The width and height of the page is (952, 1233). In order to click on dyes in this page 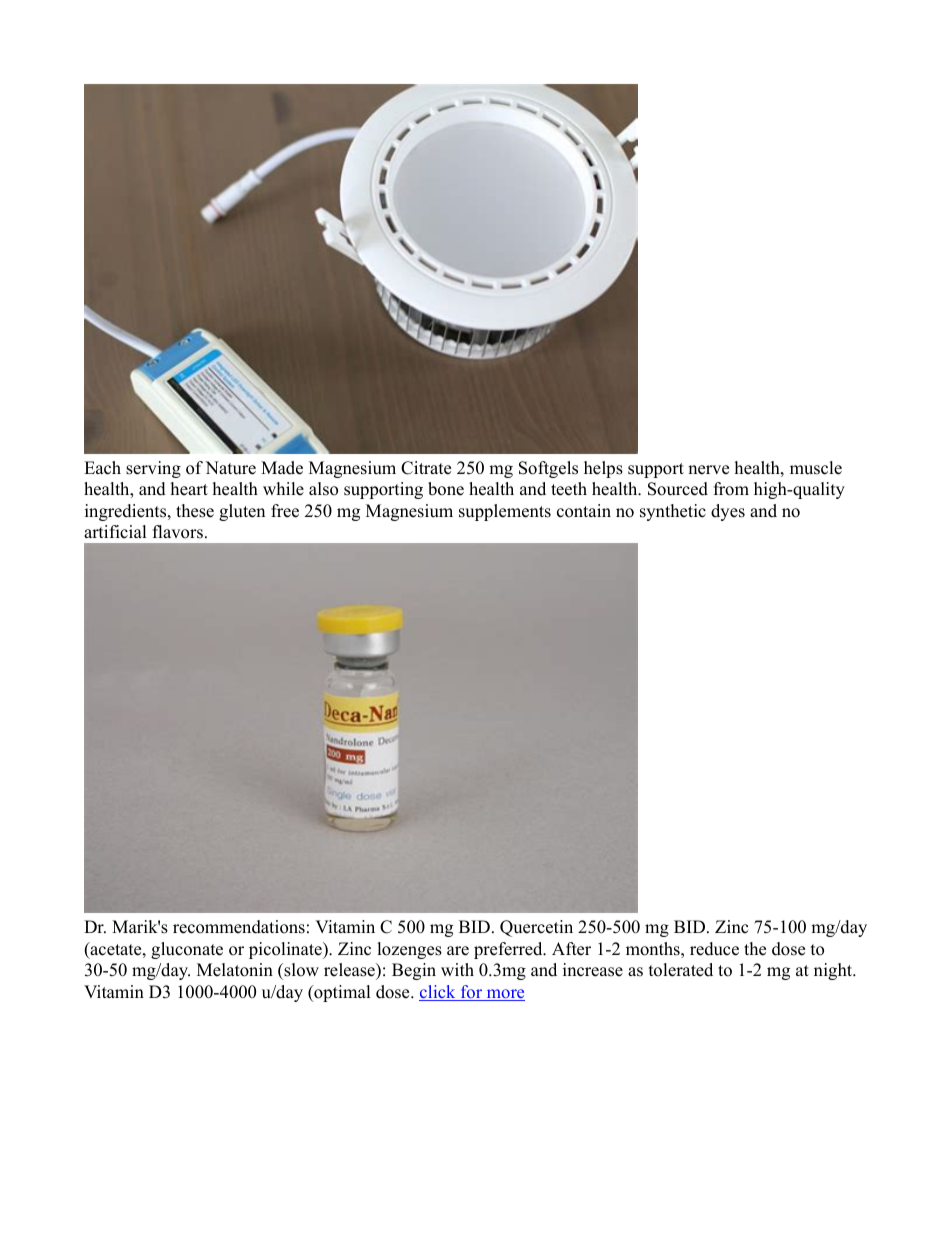, I will do `click(728, 512)`.
